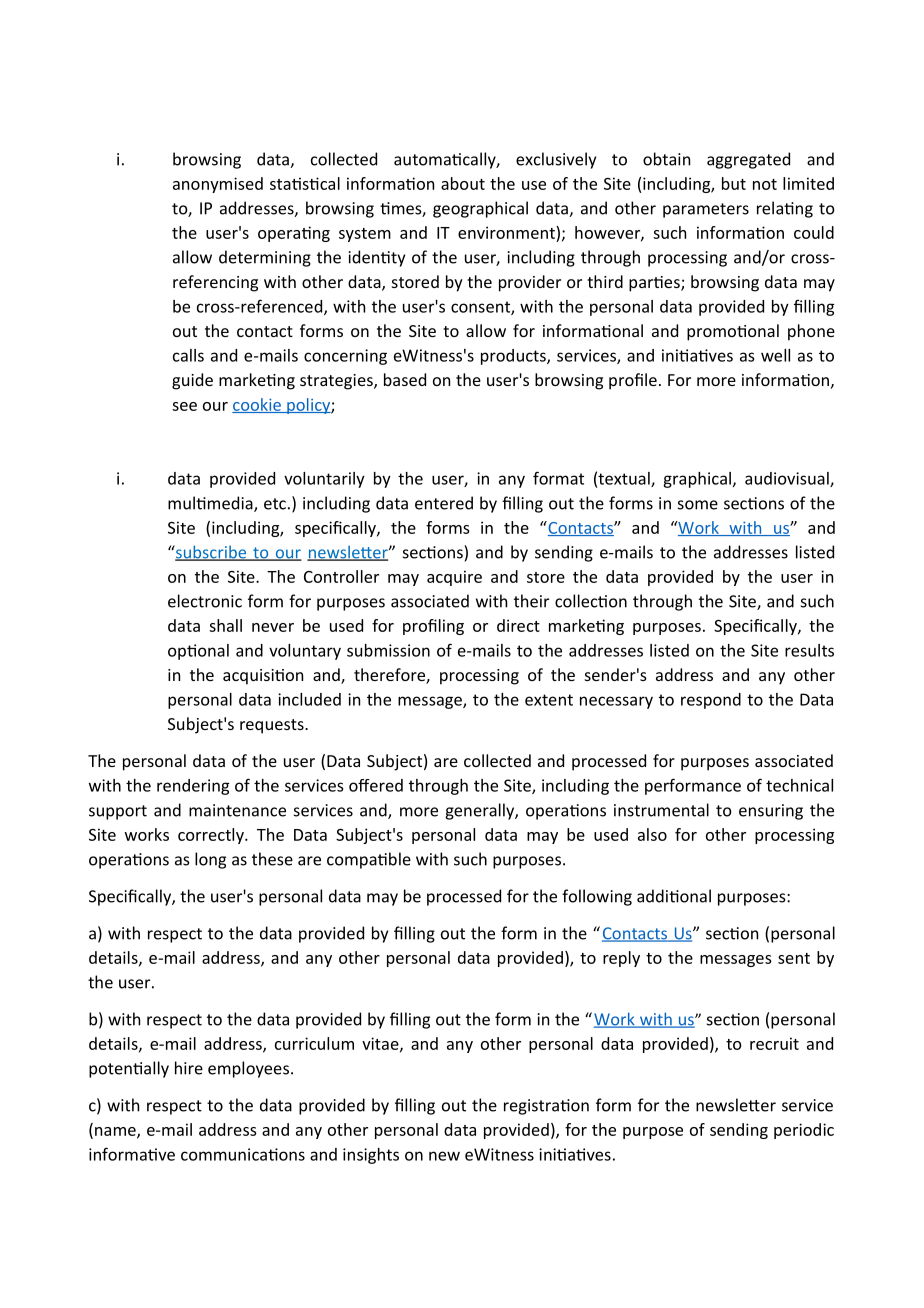  What do you see at coordinates (463, 183) in the image?
I see `about` at bounding box center [463, 183].
